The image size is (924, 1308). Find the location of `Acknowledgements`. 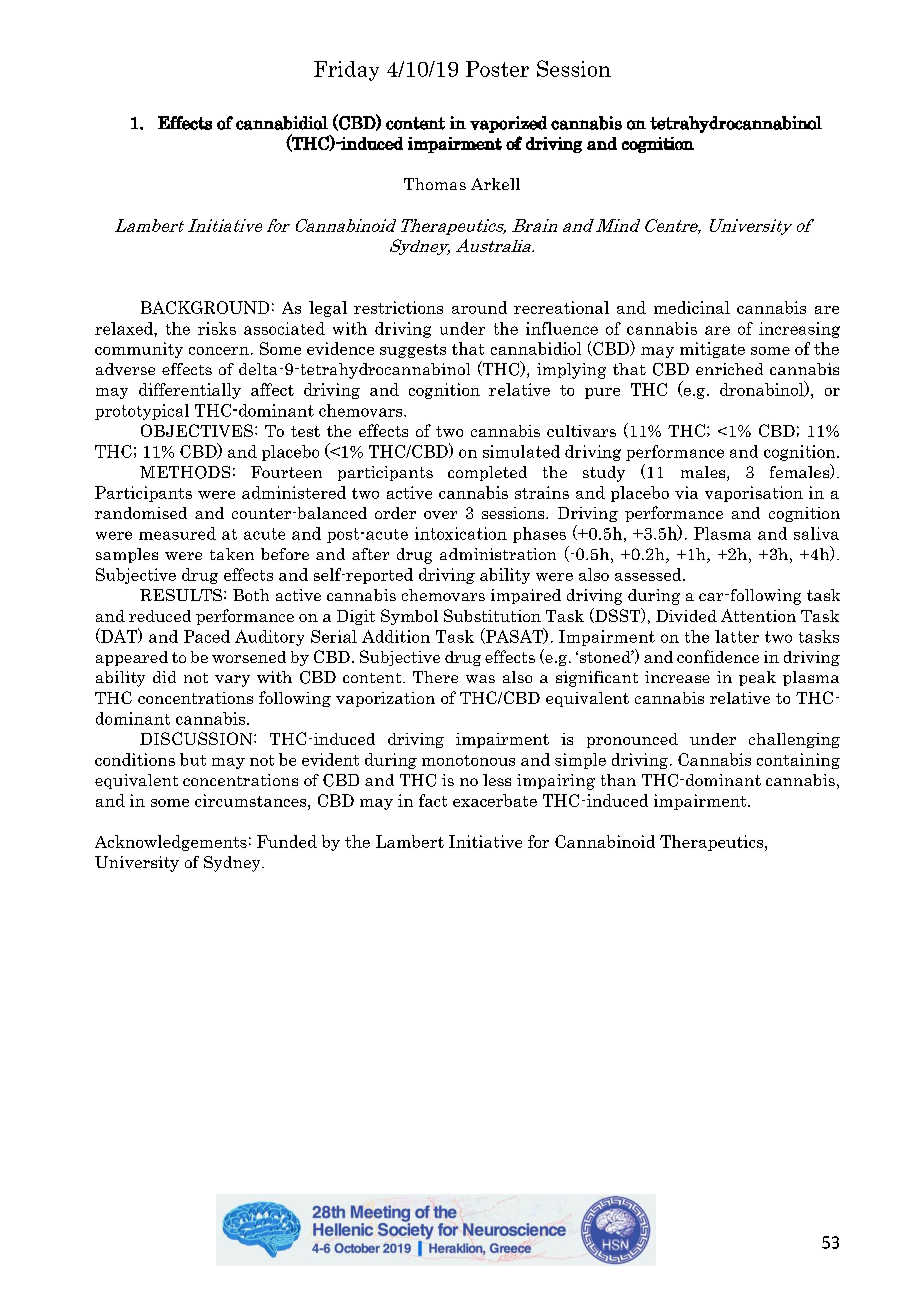

Acknowledgements is located at coordinates (171, 843).
